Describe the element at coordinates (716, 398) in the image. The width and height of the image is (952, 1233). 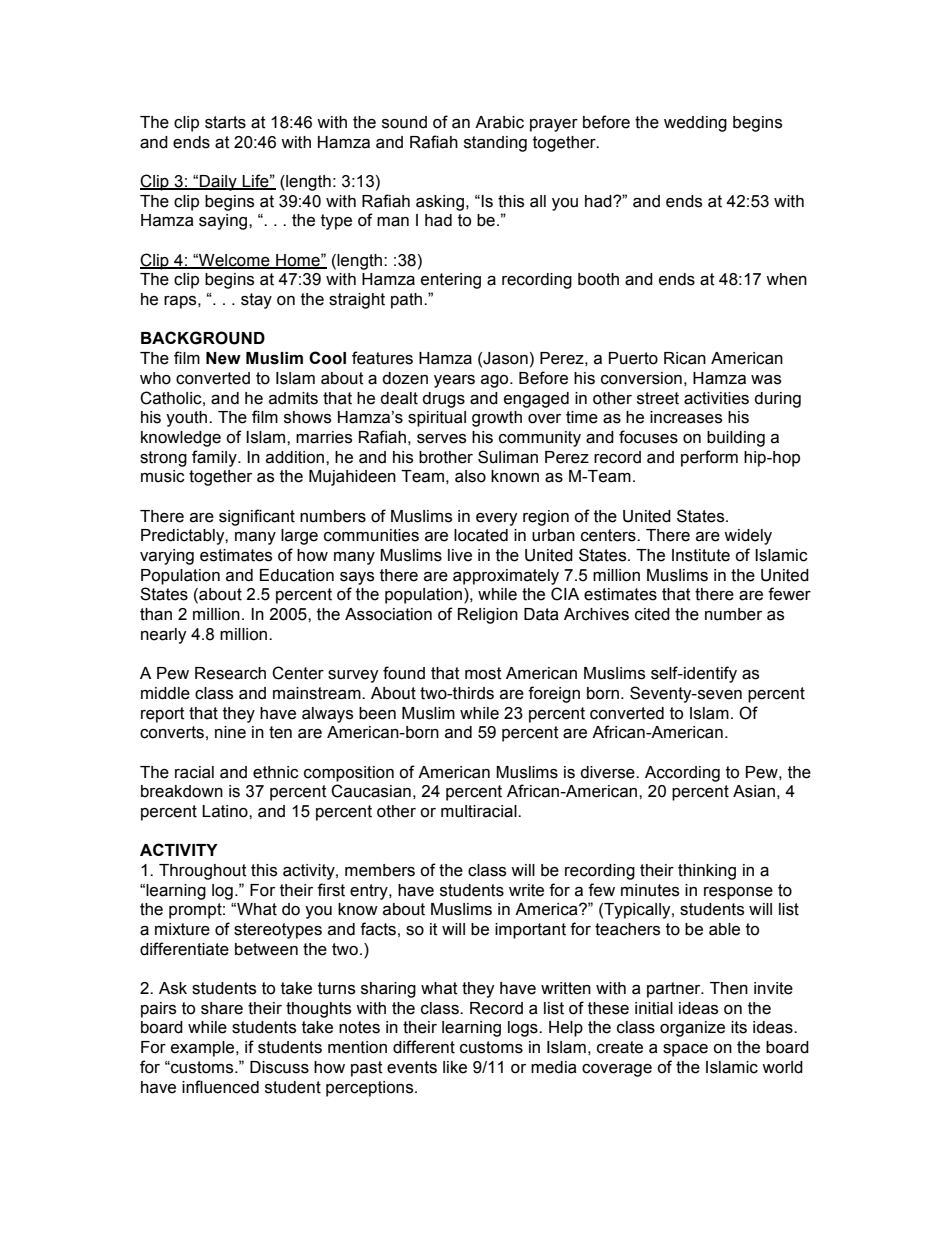
I see `activities` at that location.
